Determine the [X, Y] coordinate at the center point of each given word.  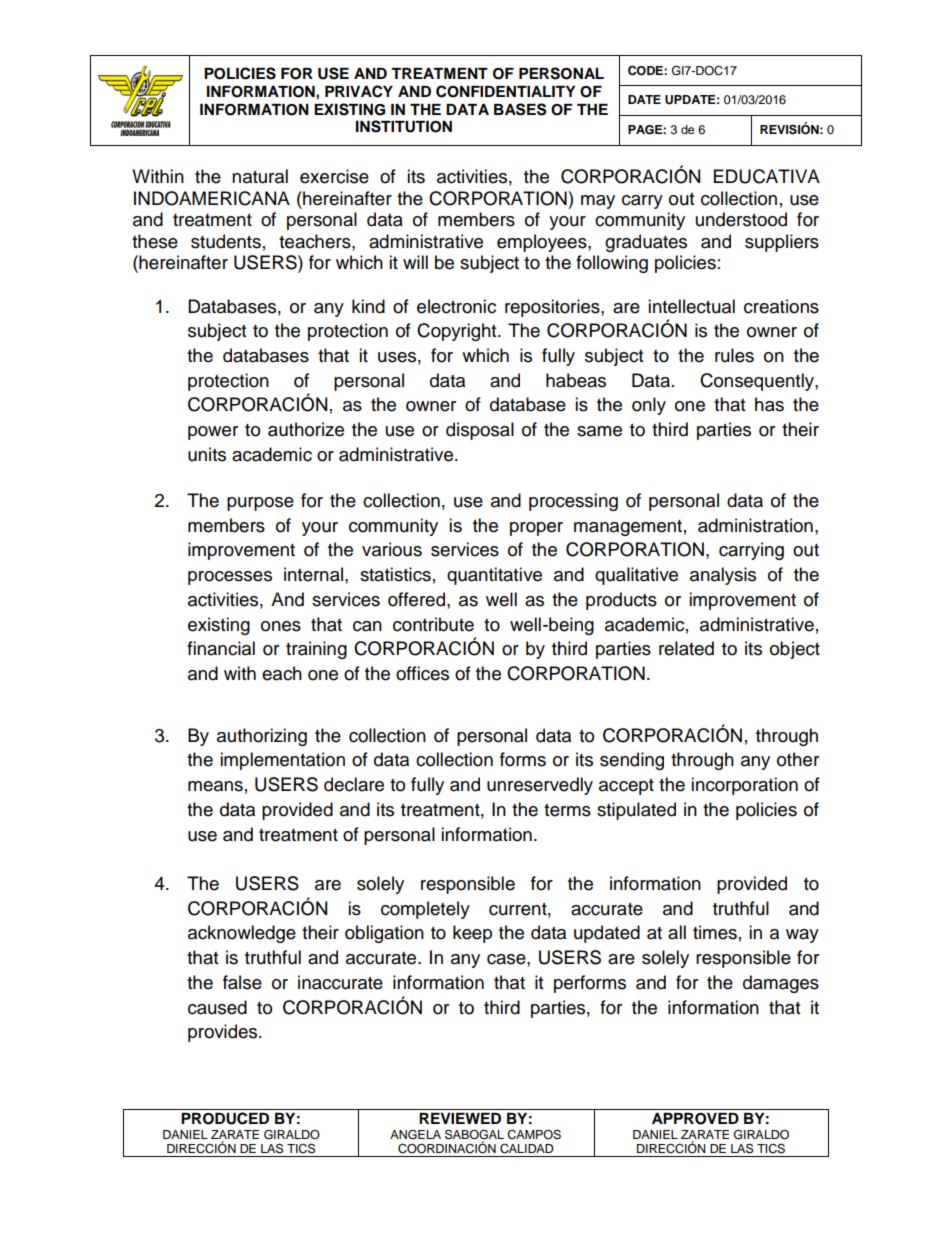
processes [230, 578]
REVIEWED [460, 1118]
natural [260, 176]
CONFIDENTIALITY [506, 91]
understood [741, 219]
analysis [723, 576]
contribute [433, 624]
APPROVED [695, 1119]
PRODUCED [225, 1118]
